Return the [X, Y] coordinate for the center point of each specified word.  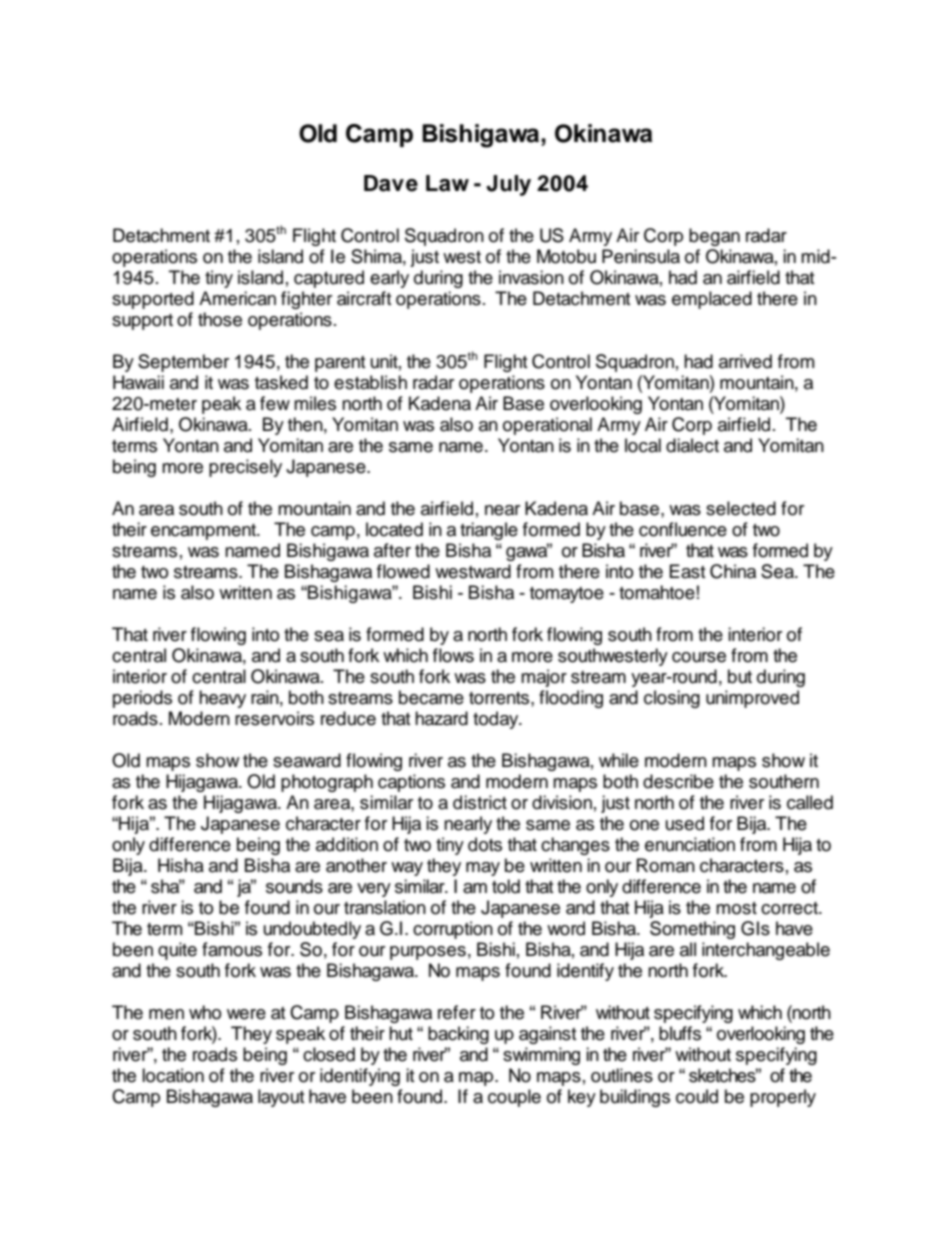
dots [485, 844]
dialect [692, 445]
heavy [222, 699]
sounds [294, 886]
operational [547, 426]
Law [447, 183]
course [699, 657]
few [275, 403]
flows [453, 655]
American [237, 298]
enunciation [690, 844]
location [173, 1075]
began [714, 237]
